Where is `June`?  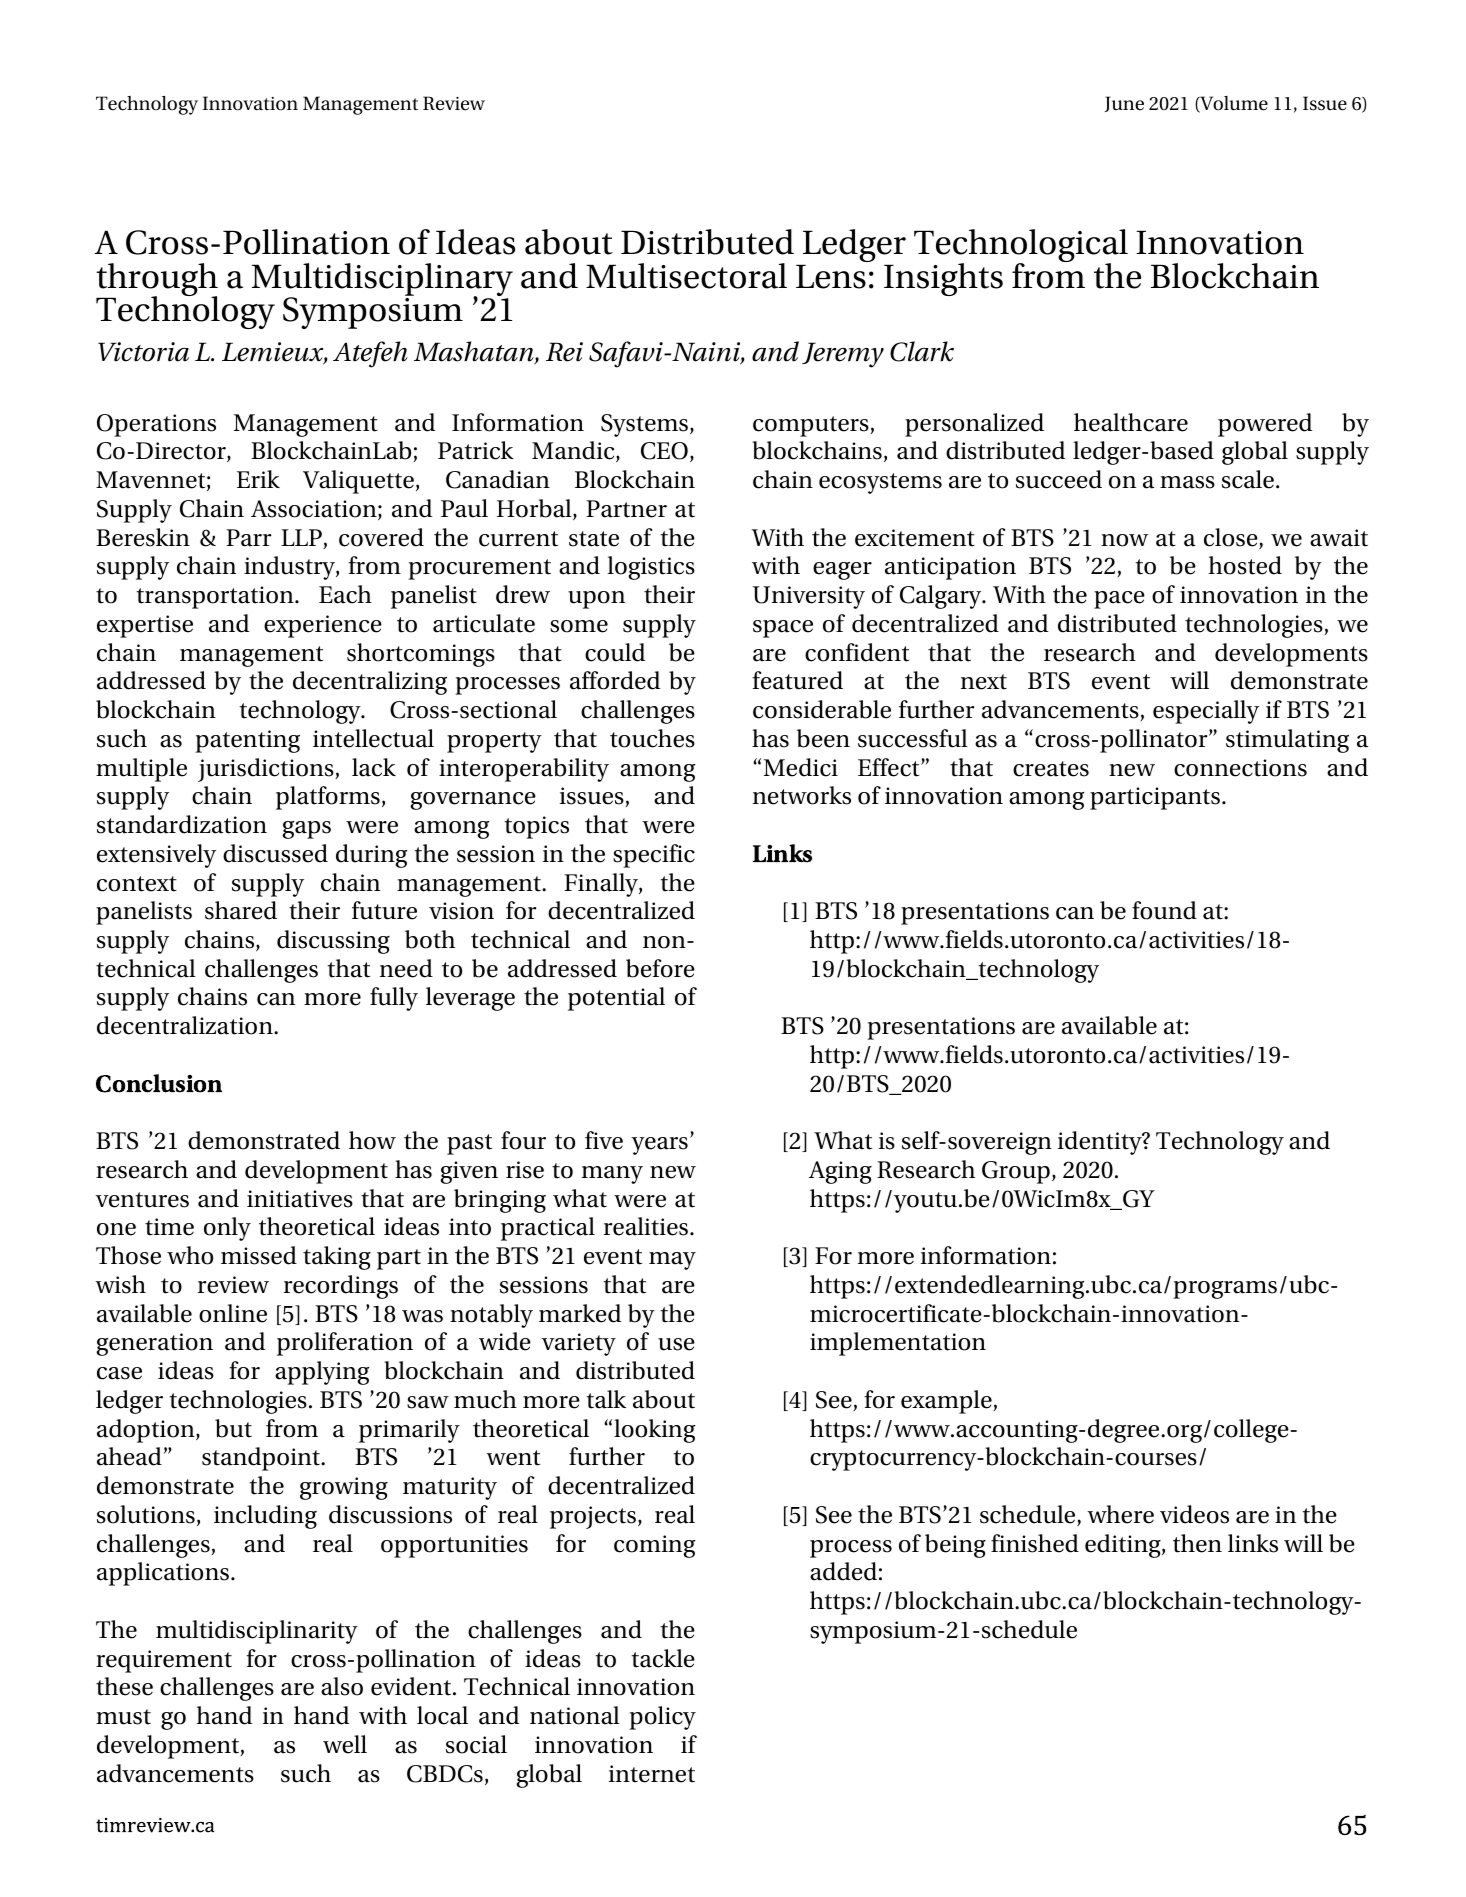 June is located at coordinates (1124, 104).
